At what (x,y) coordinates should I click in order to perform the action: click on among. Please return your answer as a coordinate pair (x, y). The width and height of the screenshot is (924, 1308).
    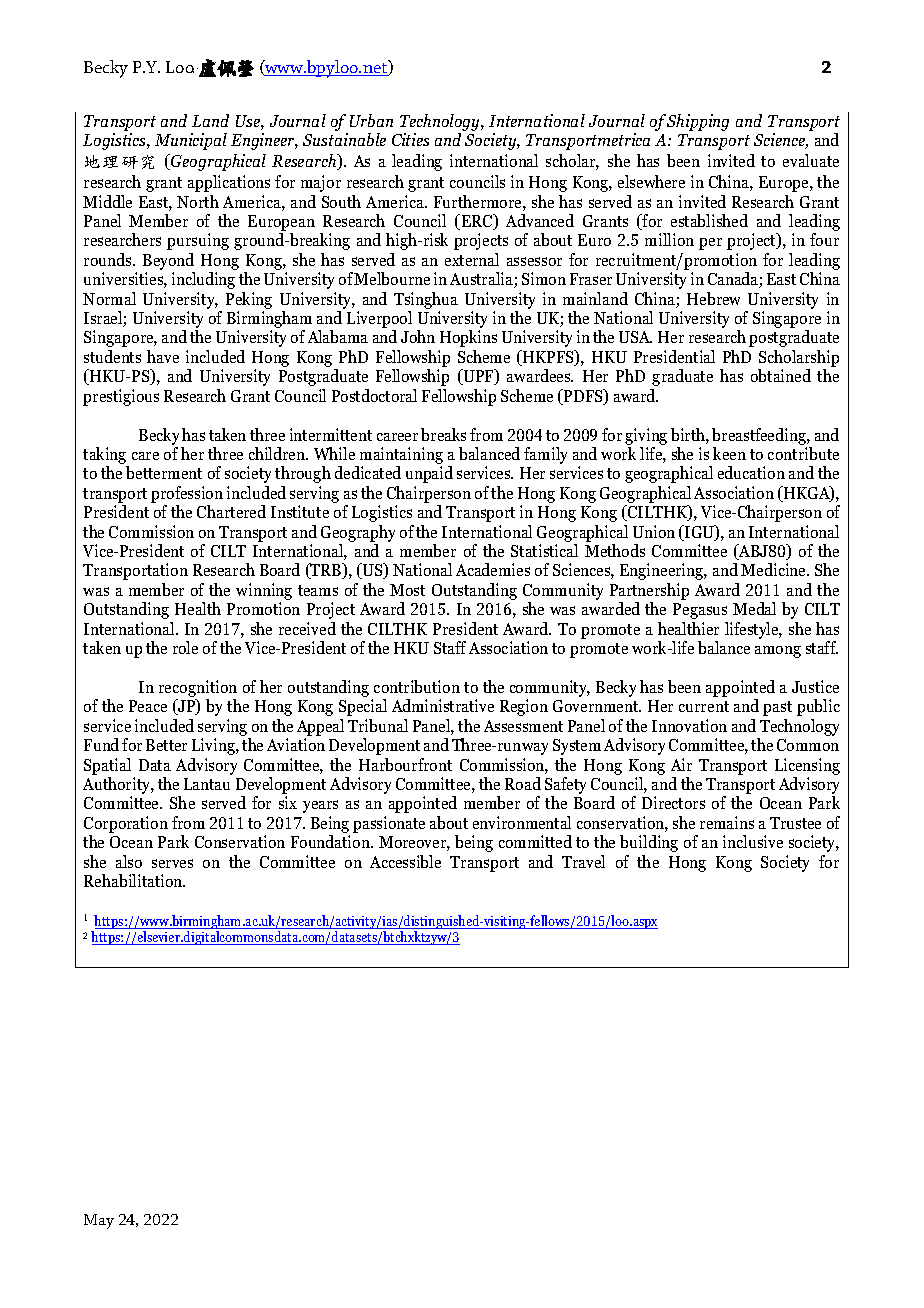
    Looking at the image, I should click on (778, 652).
